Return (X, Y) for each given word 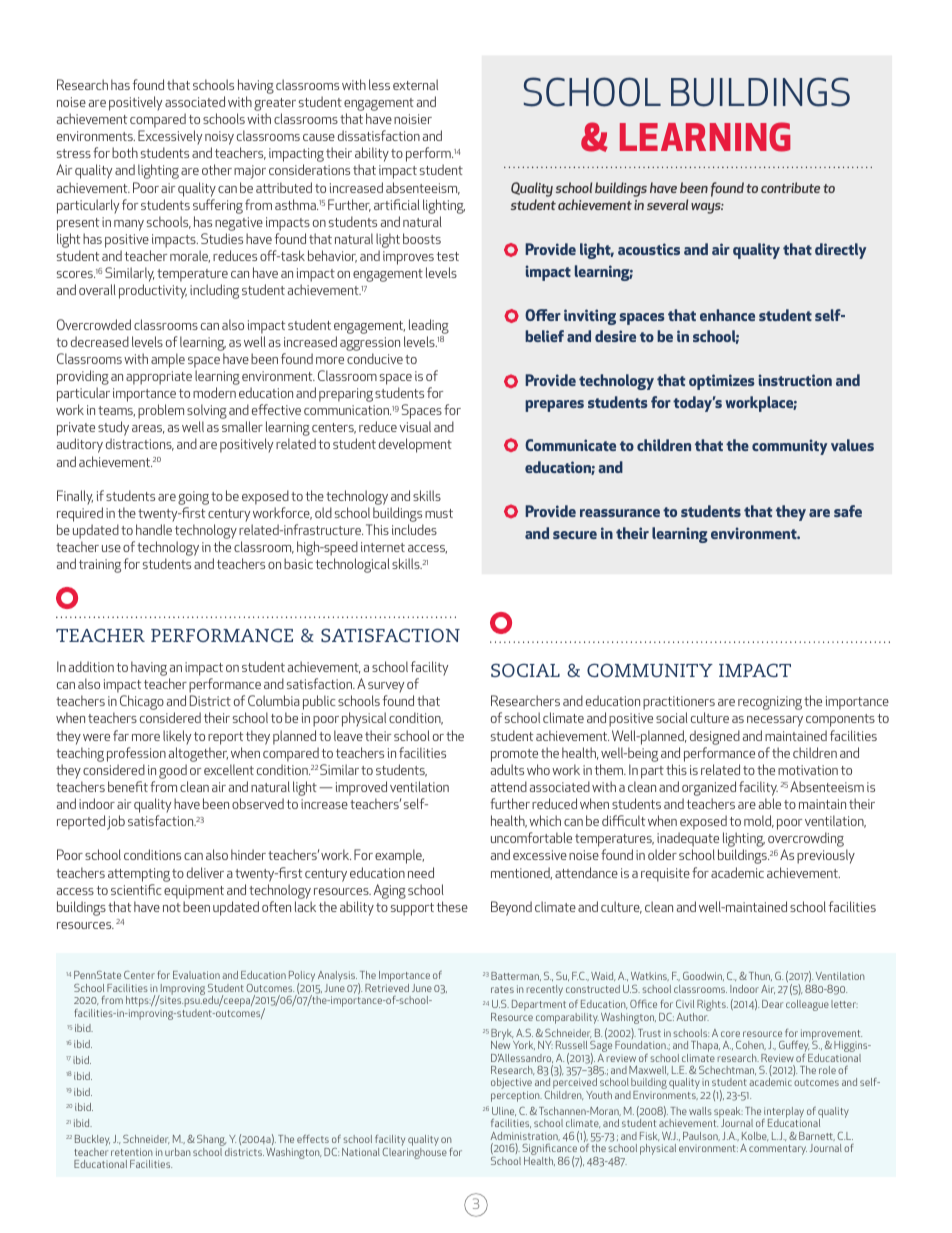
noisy (219, 139)
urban (178, 1152)
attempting (139, 875)
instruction (795, 380)
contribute (790, 187)
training (100, 566)
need (421, 872)
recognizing (770, 703)
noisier (413, 119)
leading (429, 326)
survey (386, 689)
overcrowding (806, 841)
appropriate (159, 378)
